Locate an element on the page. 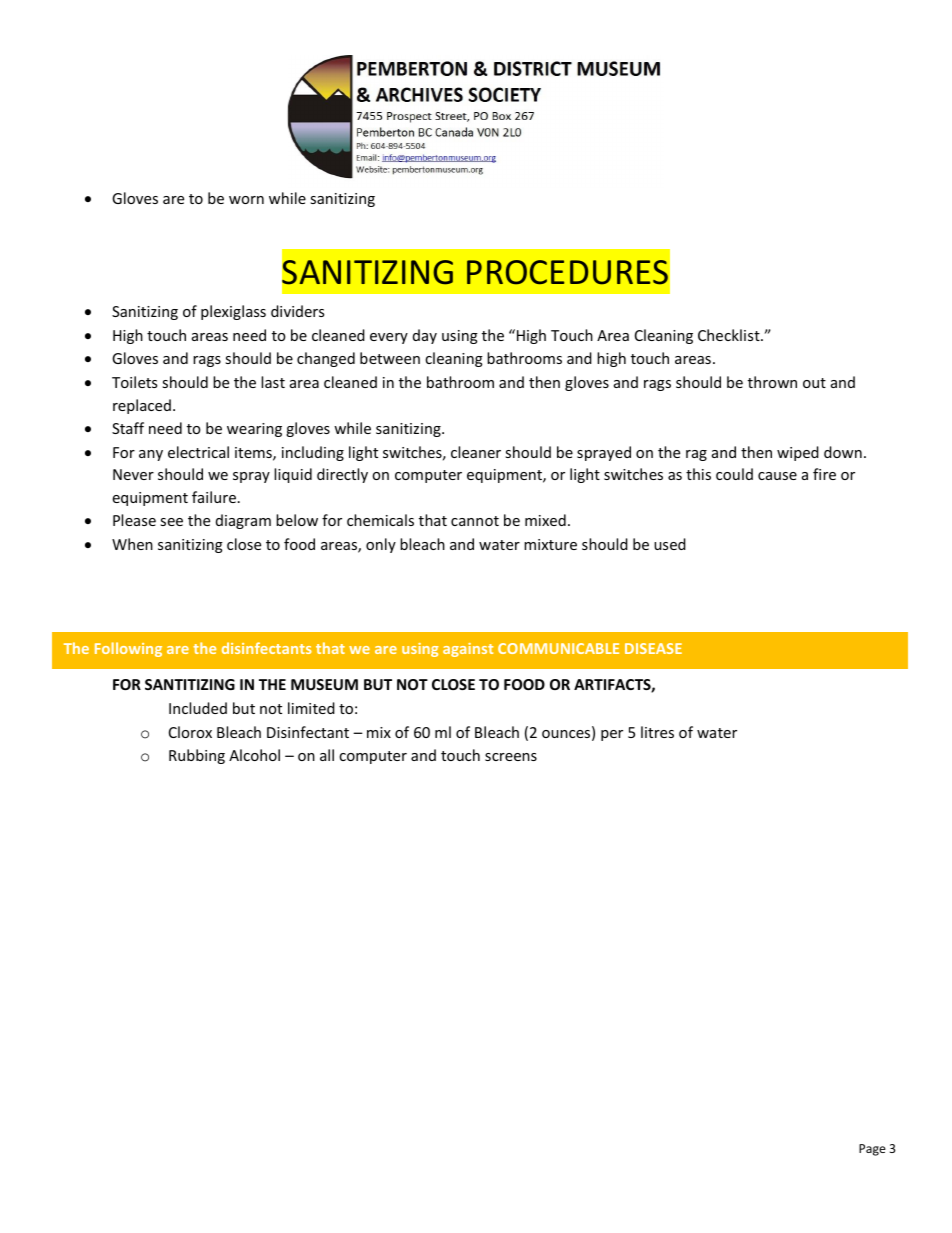  Page is located at coordinates (872, 1150).
